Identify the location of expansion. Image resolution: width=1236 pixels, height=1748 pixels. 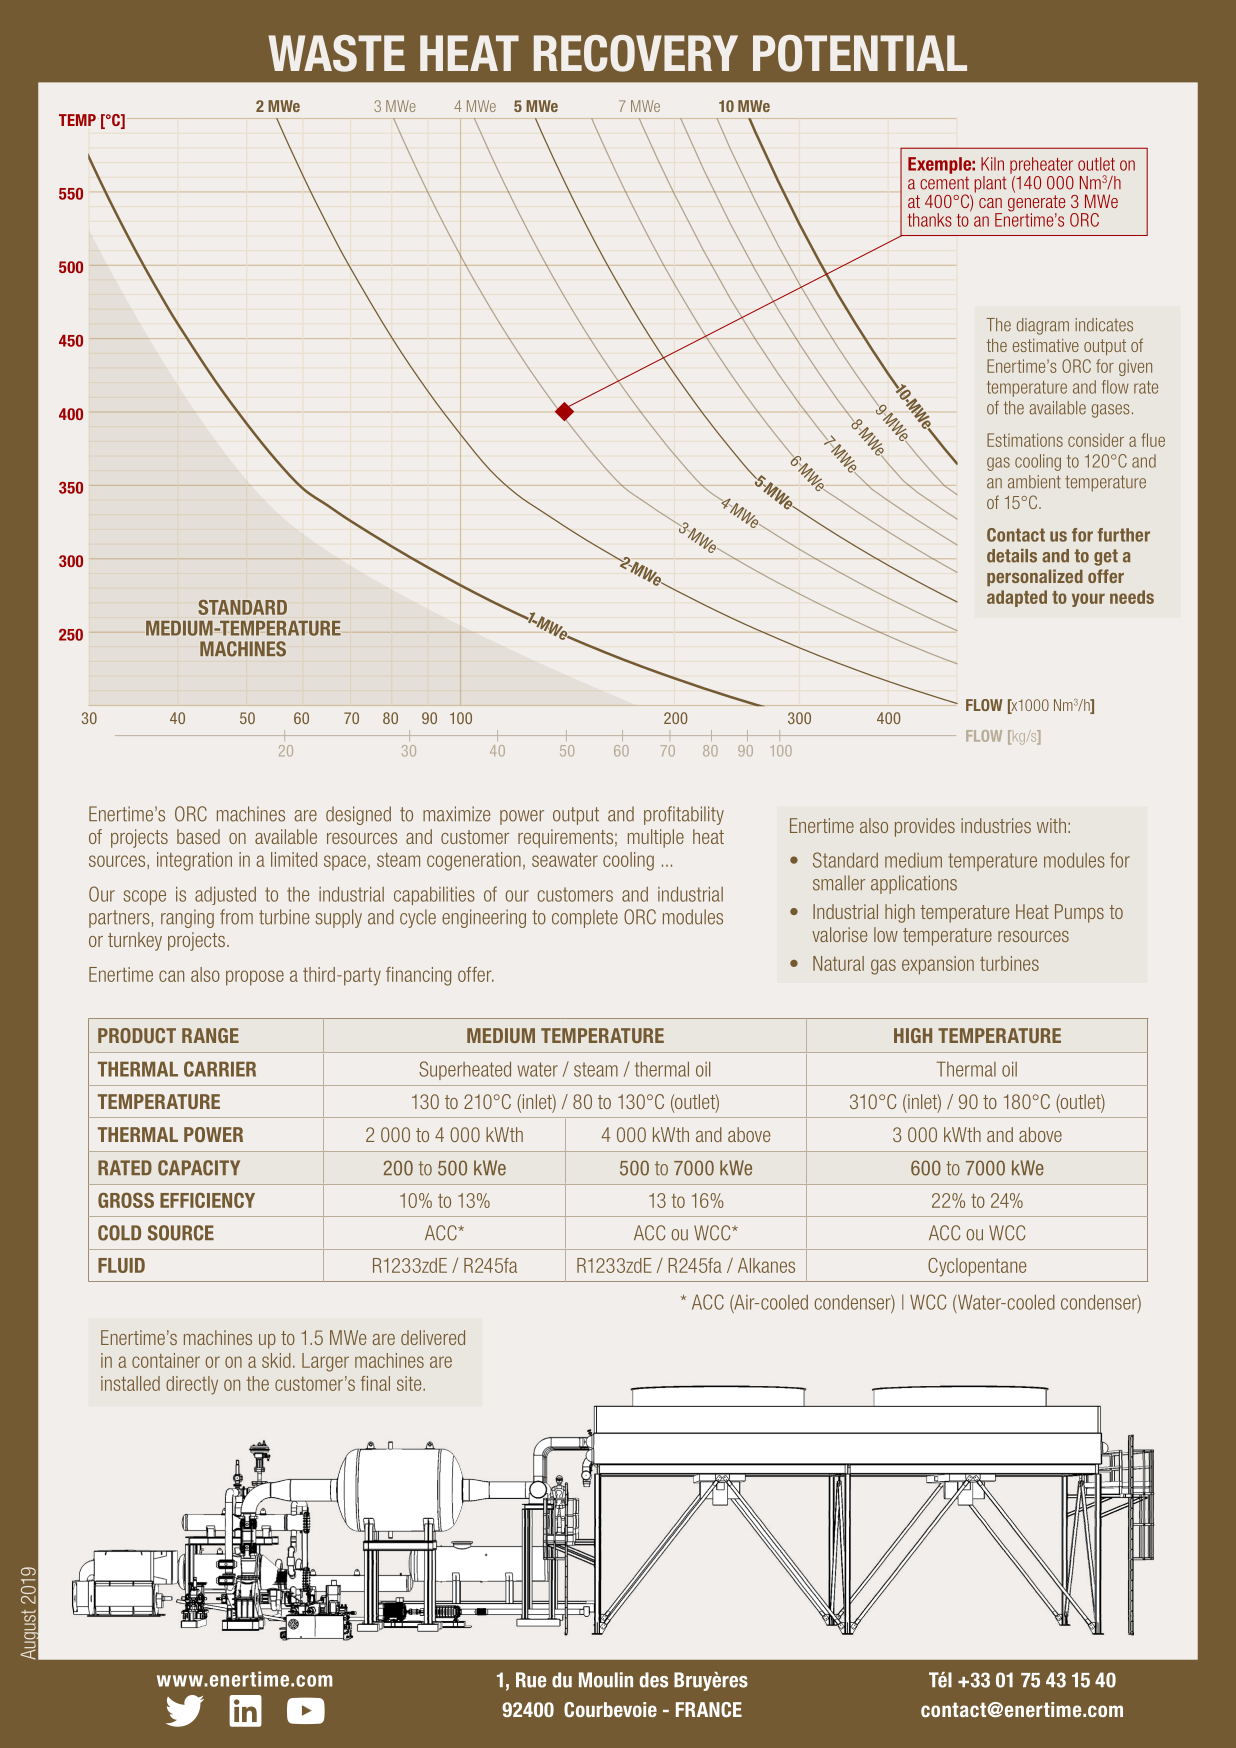
(938, 965).
